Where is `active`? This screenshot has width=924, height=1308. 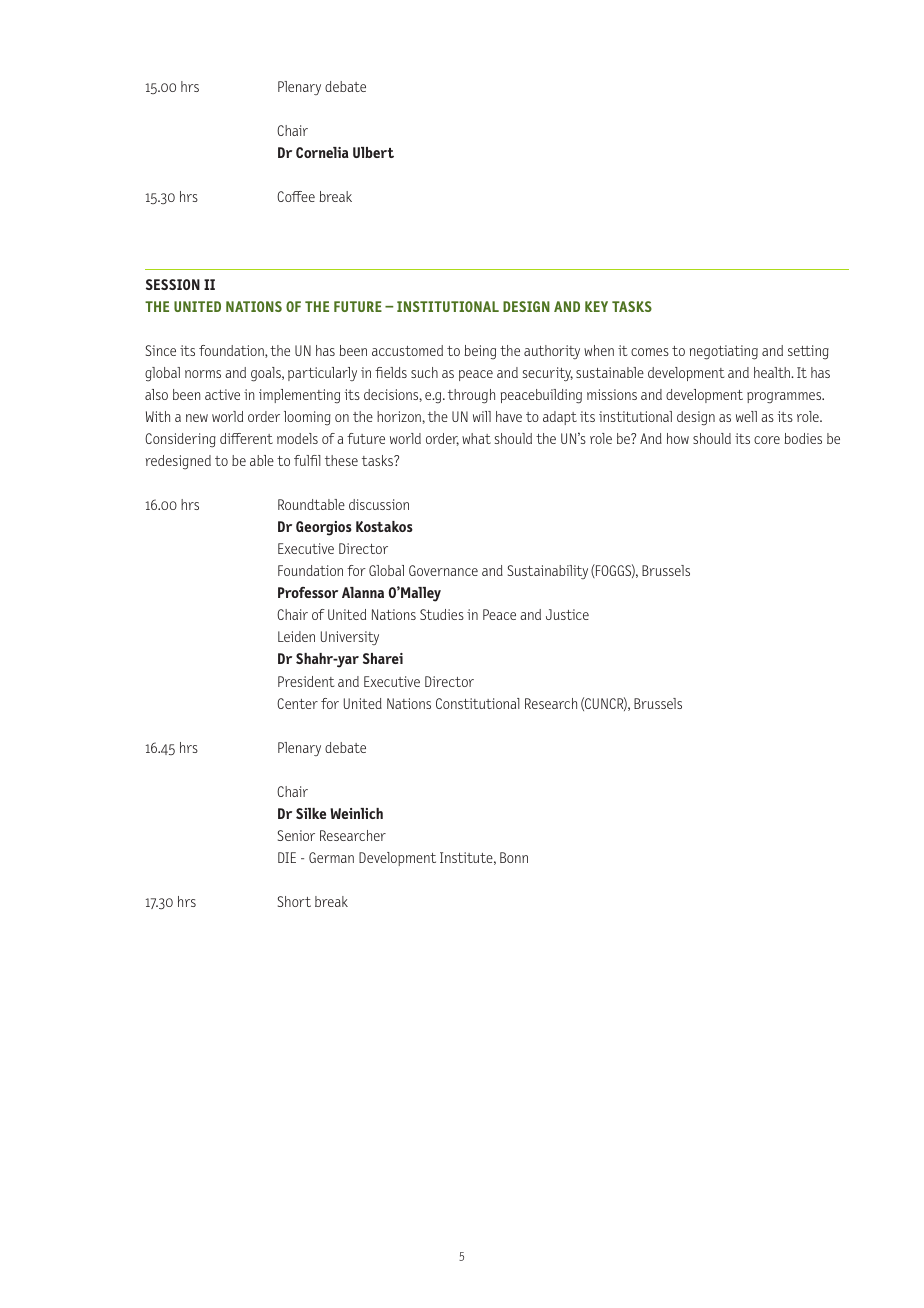 active is located at coordinates (222, 394).
